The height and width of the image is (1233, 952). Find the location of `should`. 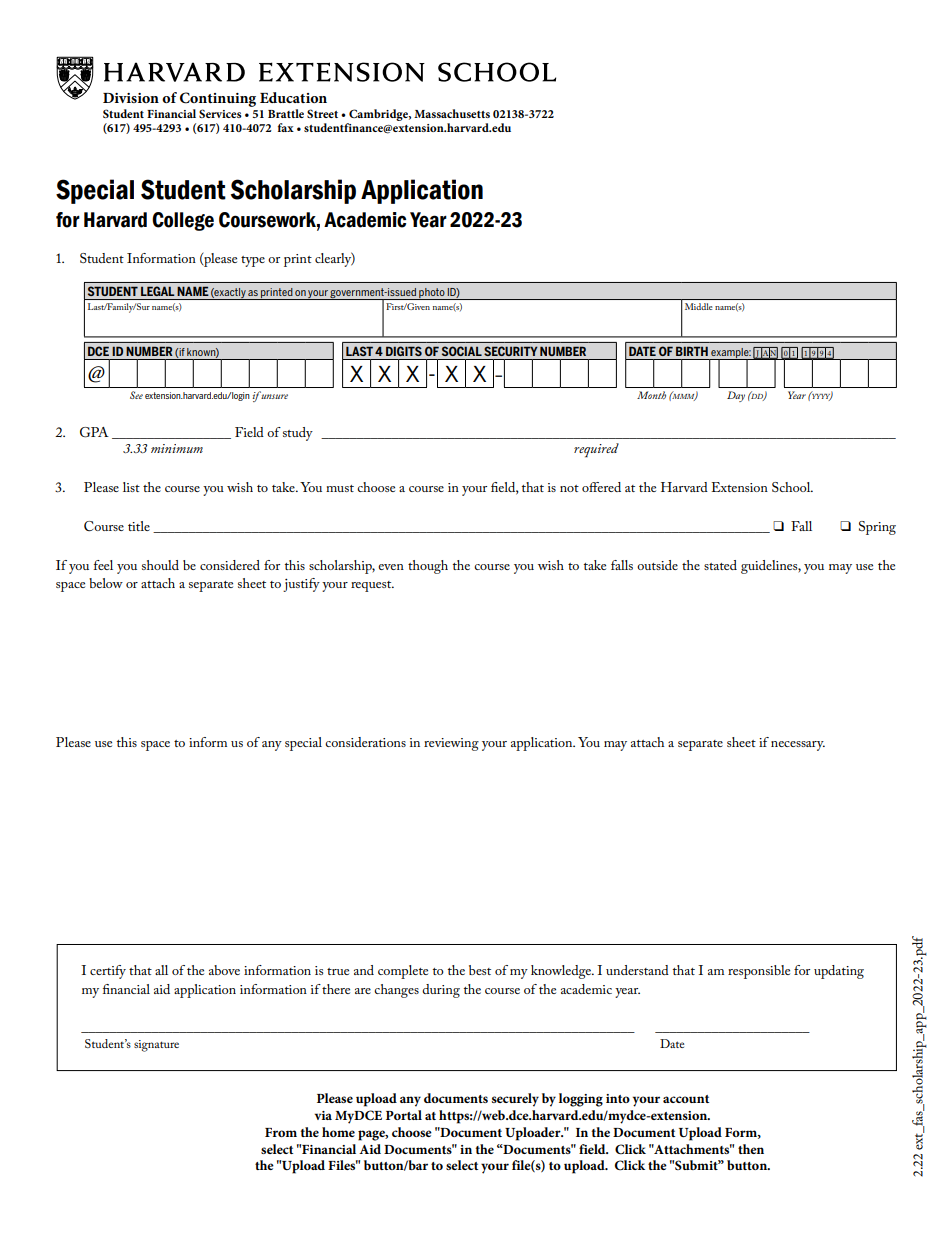

should is located at coordinates (160, 565).
